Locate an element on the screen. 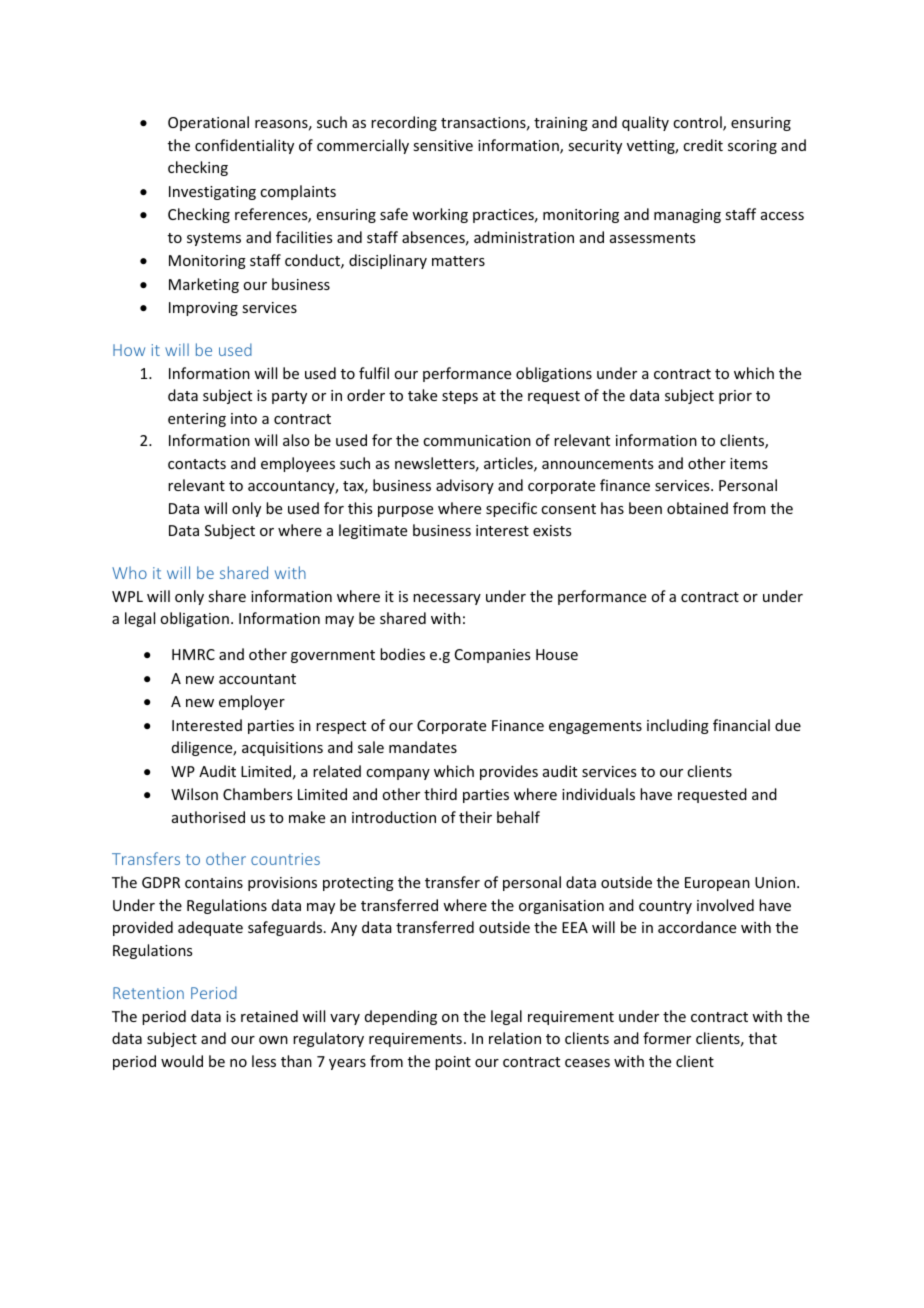 The height and width of the screenshot is (1308, 924). confidentiality is located at coordinates (244, 146).
